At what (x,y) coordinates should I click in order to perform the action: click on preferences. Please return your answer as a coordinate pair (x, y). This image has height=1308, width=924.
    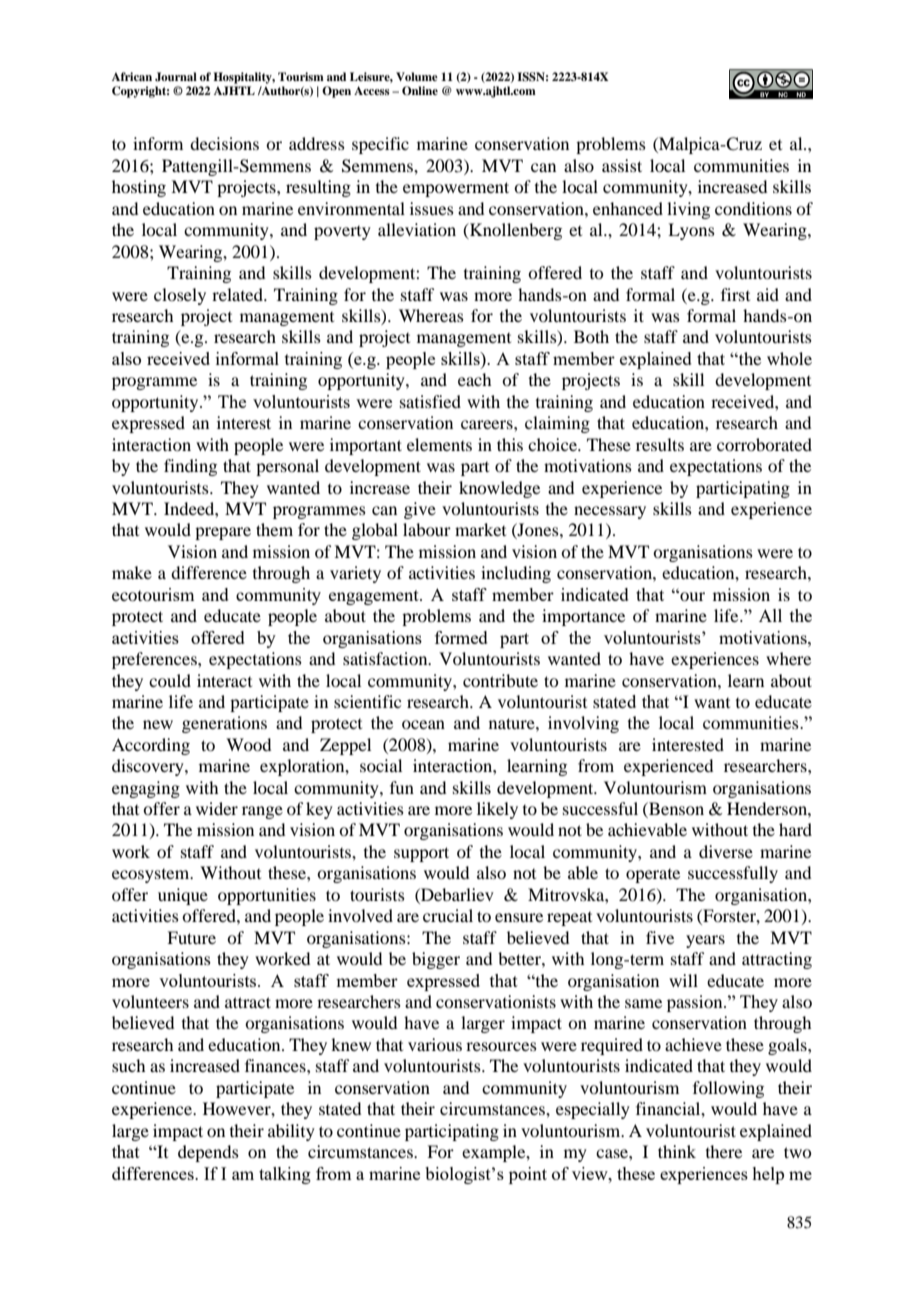
    Looking at the image, I should click on (155, 660).
